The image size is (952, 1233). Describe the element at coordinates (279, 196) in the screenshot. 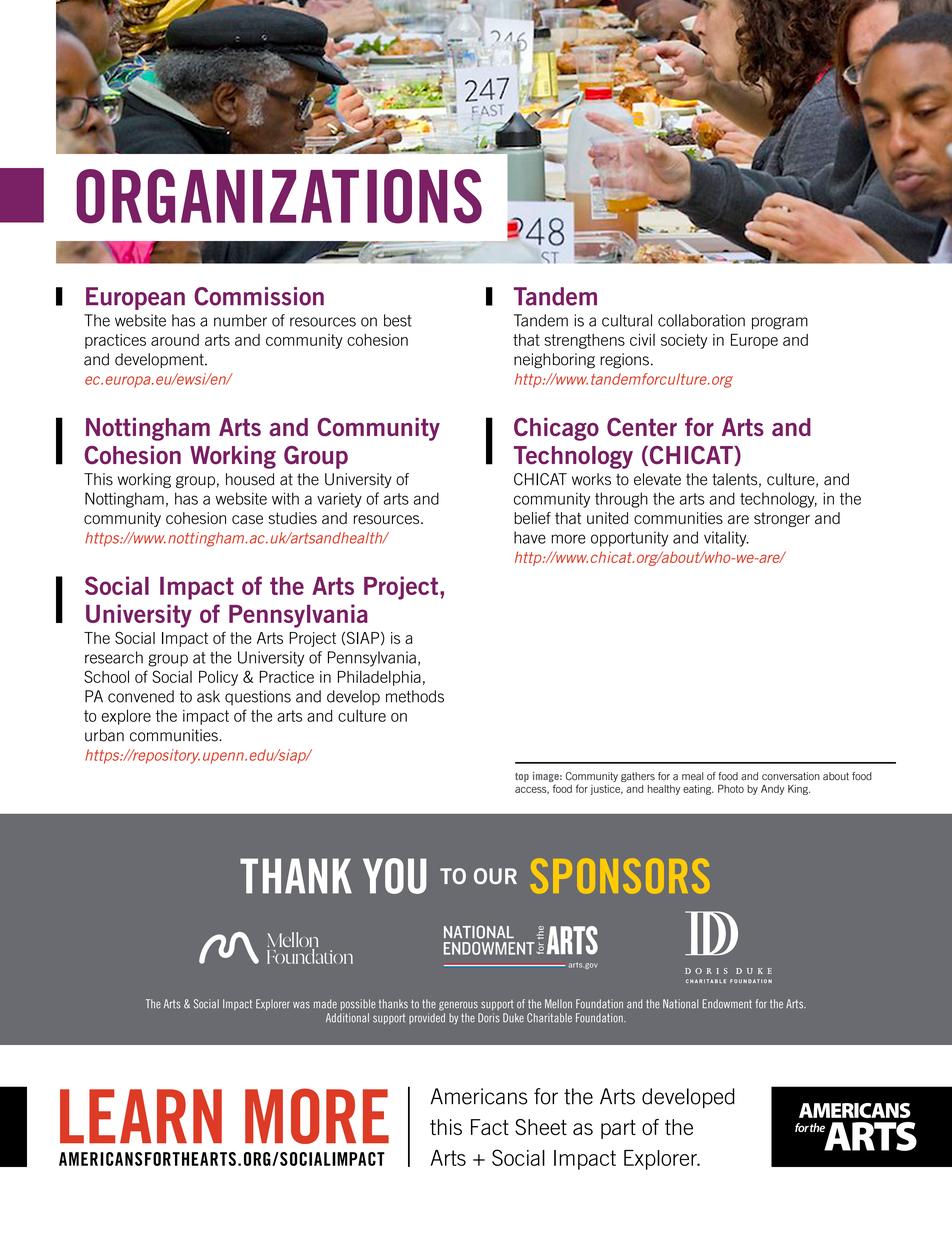

I see `ORGANIZATIONS` at that location.
